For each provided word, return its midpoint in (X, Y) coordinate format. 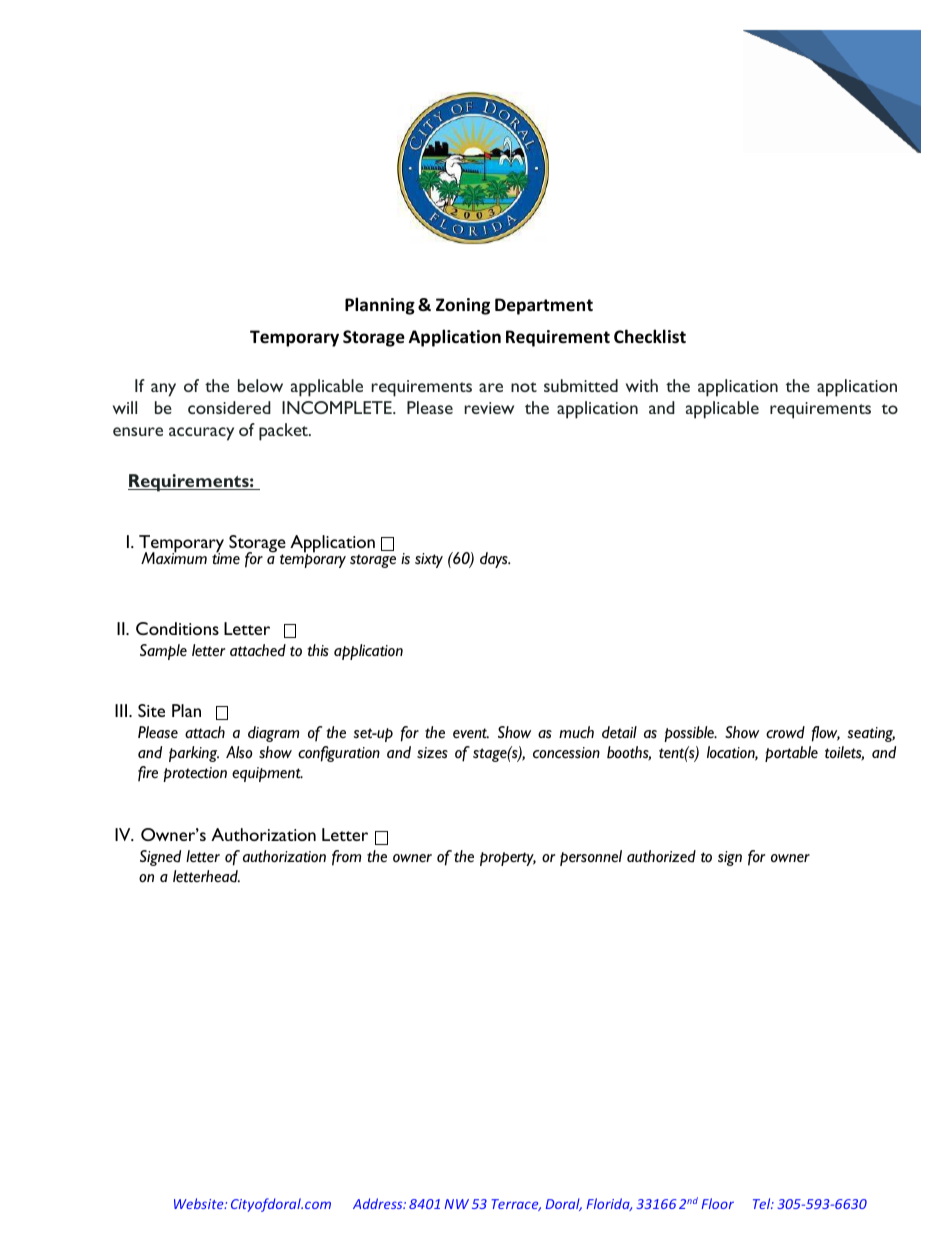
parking (194, 754)
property (508, 859)
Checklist (650, 336)
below (260, 385)
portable (791, 754)
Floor (717, 1203)
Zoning (463, 306)
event (471, 733)
